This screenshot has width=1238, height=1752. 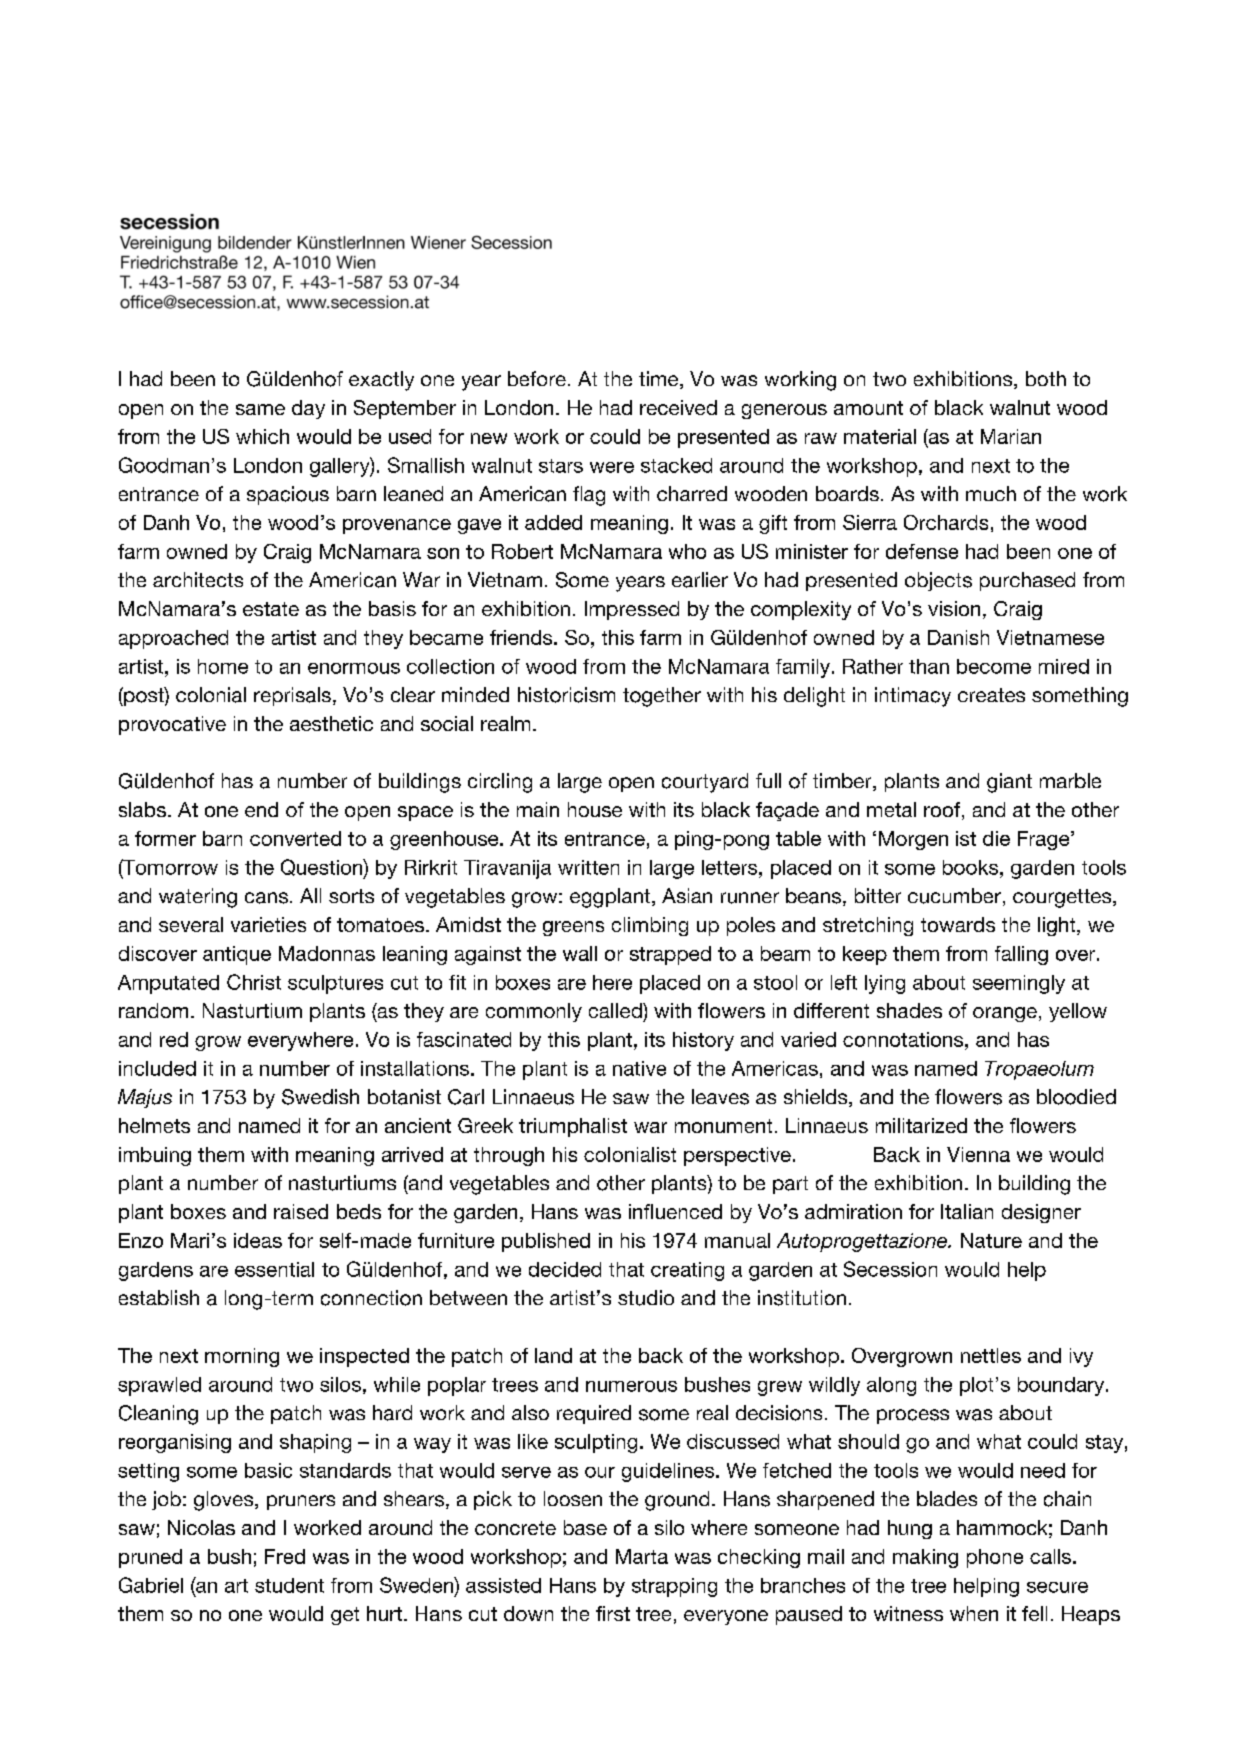 What do you see at coordinates (958, 637) in the screenshot?
I see `Danish` at bounding box center [958, 637].
